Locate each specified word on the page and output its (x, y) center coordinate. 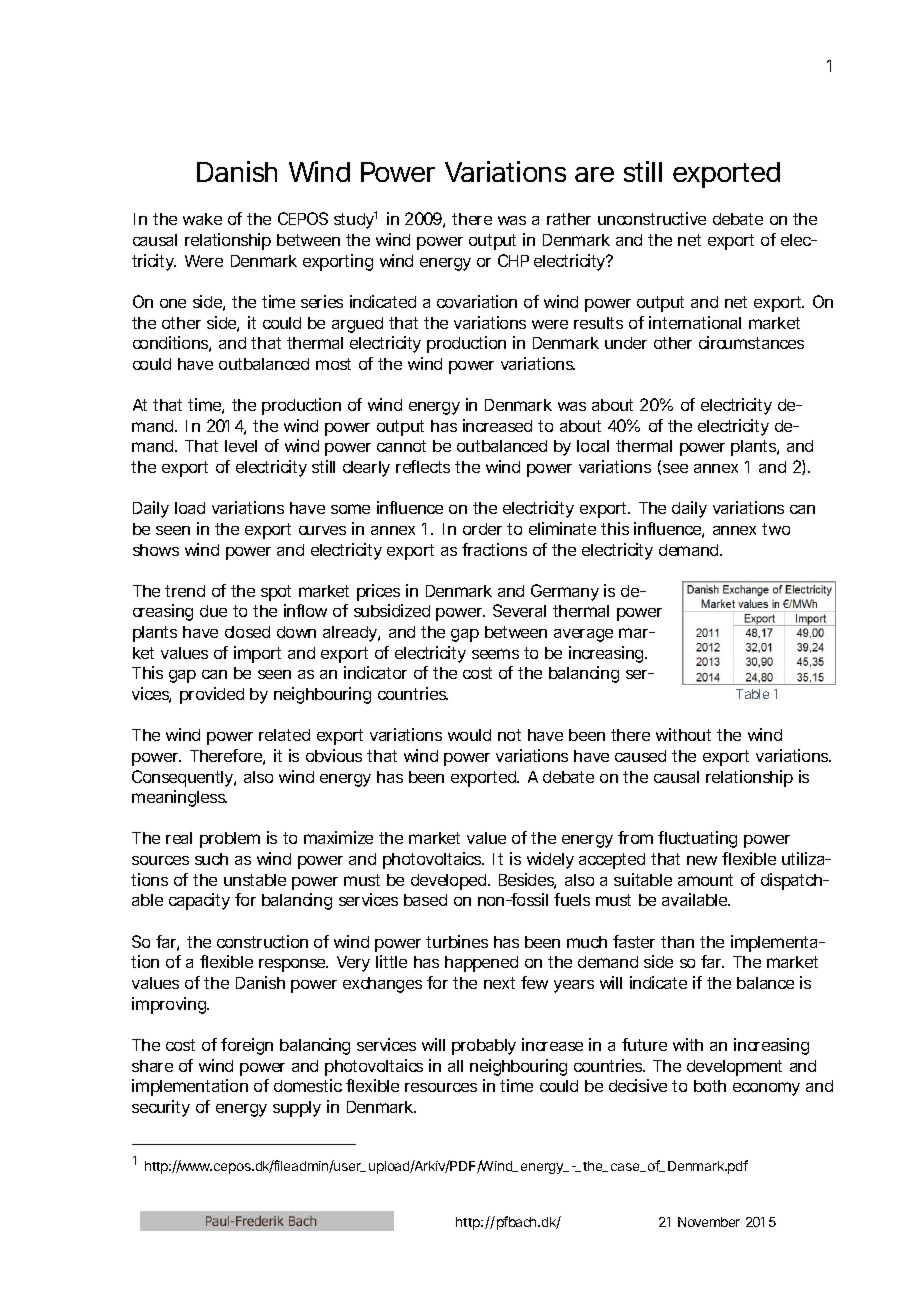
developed (450, 882)
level (241, 446)
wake (202, 219)
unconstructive (652, 218)
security (161, 1108)
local (593, 446)
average (583, 635)
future (644, 1044)
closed (247, 632)
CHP (513, 260)
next (499, 983)
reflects (423, 466)
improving (170, 1005)
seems (495, 654)
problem (230, 840)
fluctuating (697, 839)
